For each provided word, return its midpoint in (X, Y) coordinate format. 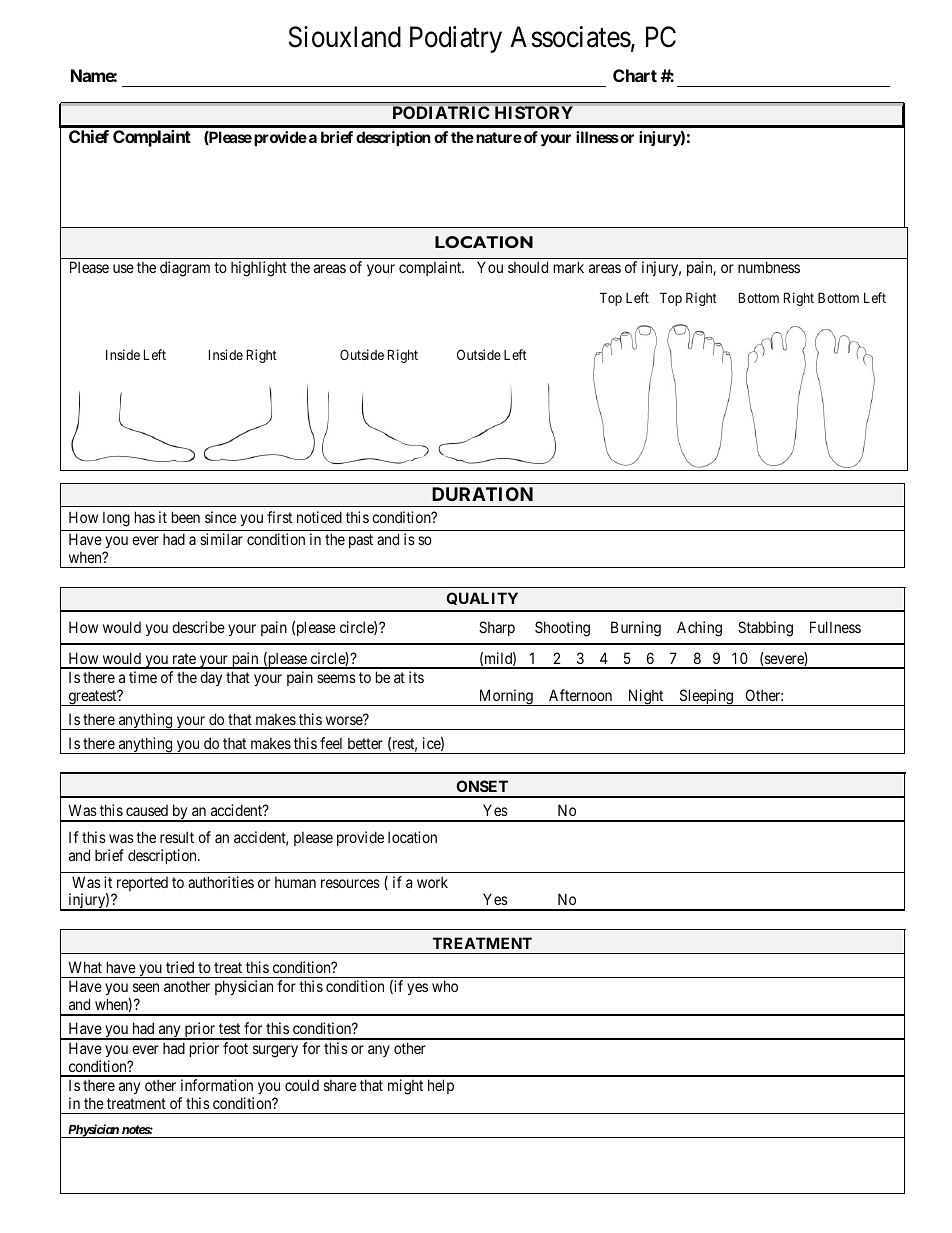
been (186, 517)
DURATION (482, 494)
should (528, 267)
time (143, 677)
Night (646, 697)
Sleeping (706, 697)
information (217, 1085)
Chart (635, 75)
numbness (769, 267)
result (177, 837)
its (416, 677)
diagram (185, 269)
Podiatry (456, 39)
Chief (89, 136)
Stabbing (765, 629)
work (432, 882)
